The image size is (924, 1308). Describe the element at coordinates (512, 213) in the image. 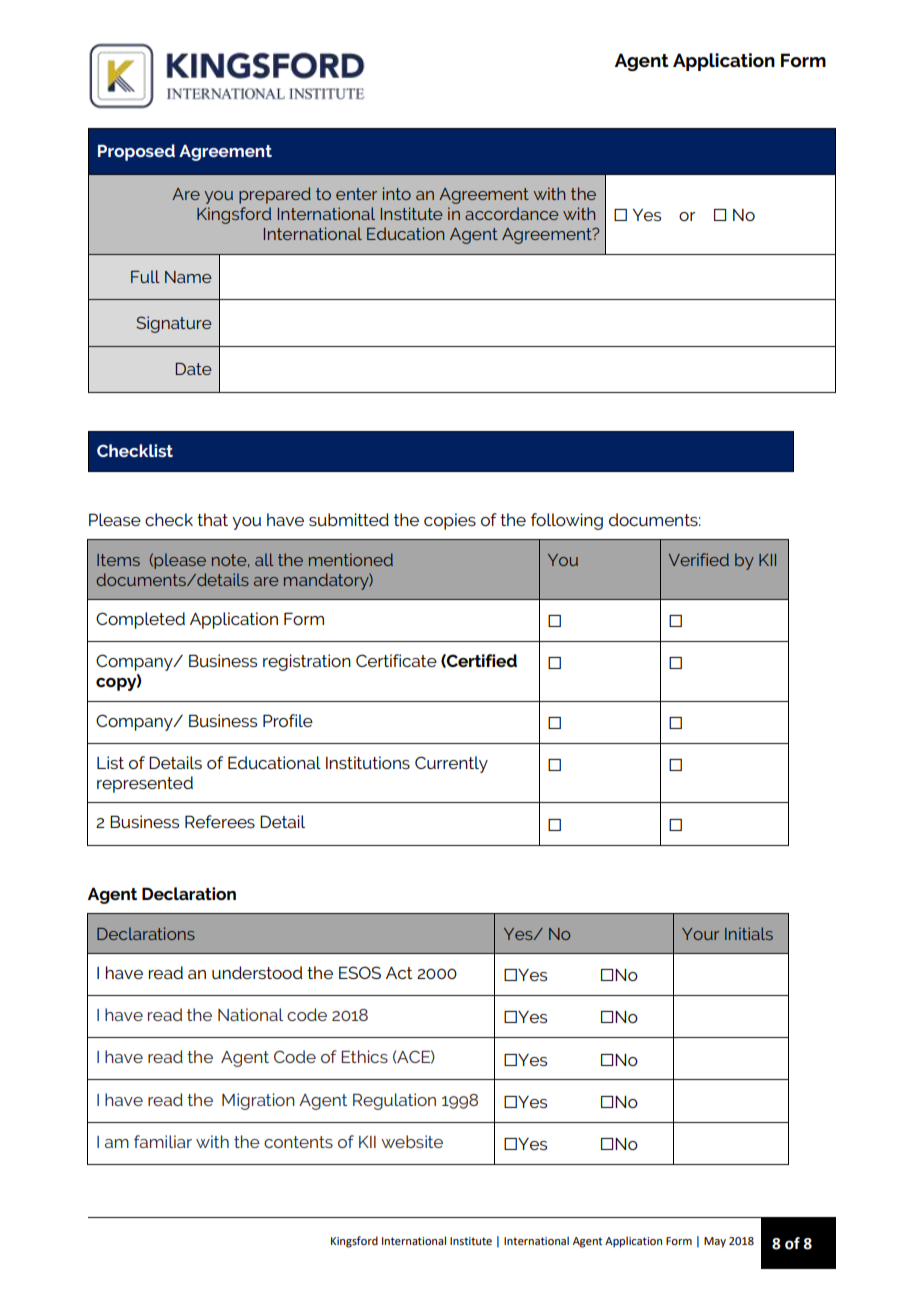

I see `accordance` at that location.
